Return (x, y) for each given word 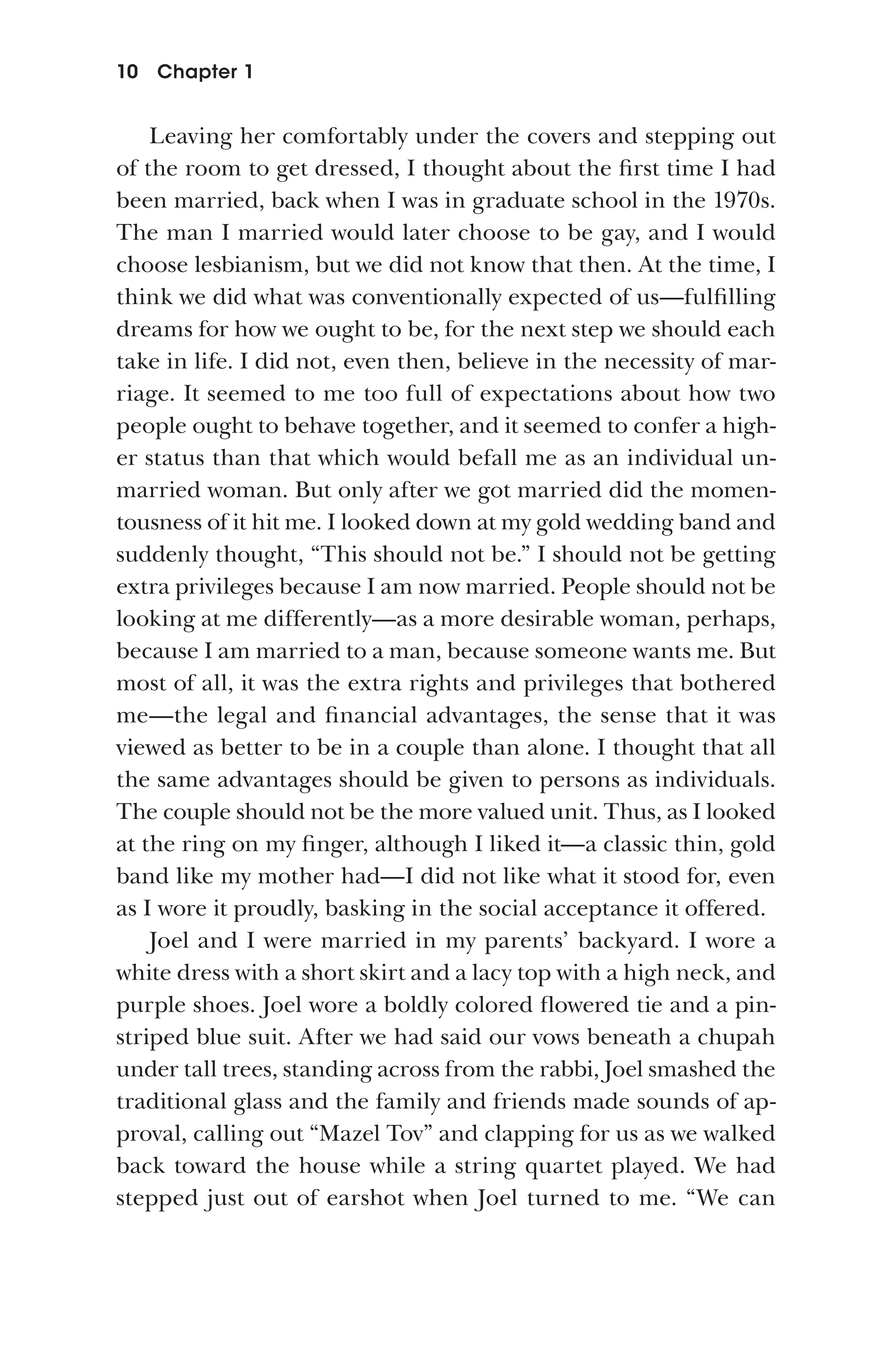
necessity (650, 363)
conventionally (427, 299)
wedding (630, 524)
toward (210, 1165)
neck (702, 973)
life (211, 360)
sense (628, 717)
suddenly (163, 556)
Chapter (197, 73)
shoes (221, 1004)
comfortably (345, 138)
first (639, 167)
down (443, 521)
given (476, 782)
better (251, 746)
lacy (492, 974)
